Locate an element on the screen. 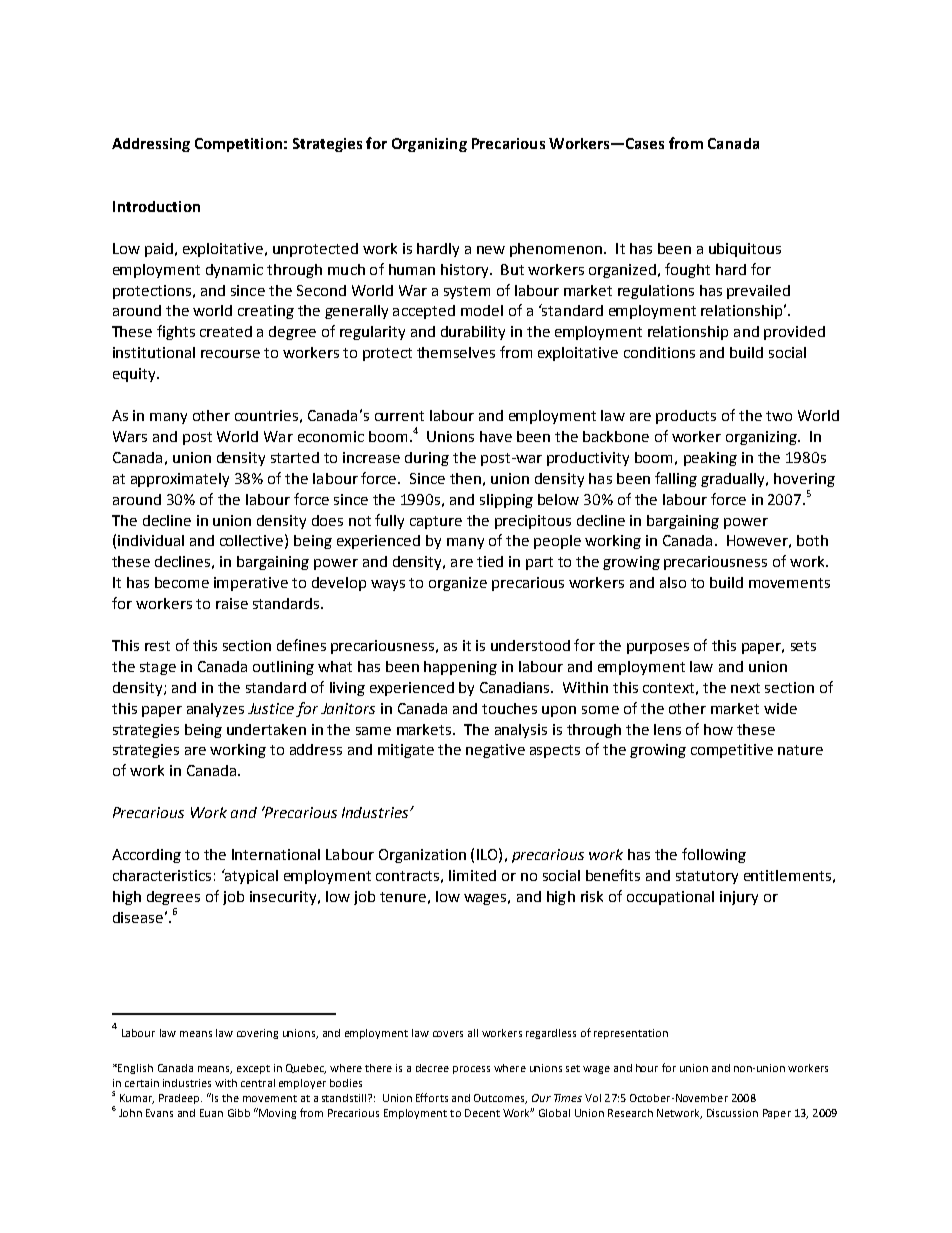 The image size is (952, 1233). happening is located at coordinates (460, 668).
